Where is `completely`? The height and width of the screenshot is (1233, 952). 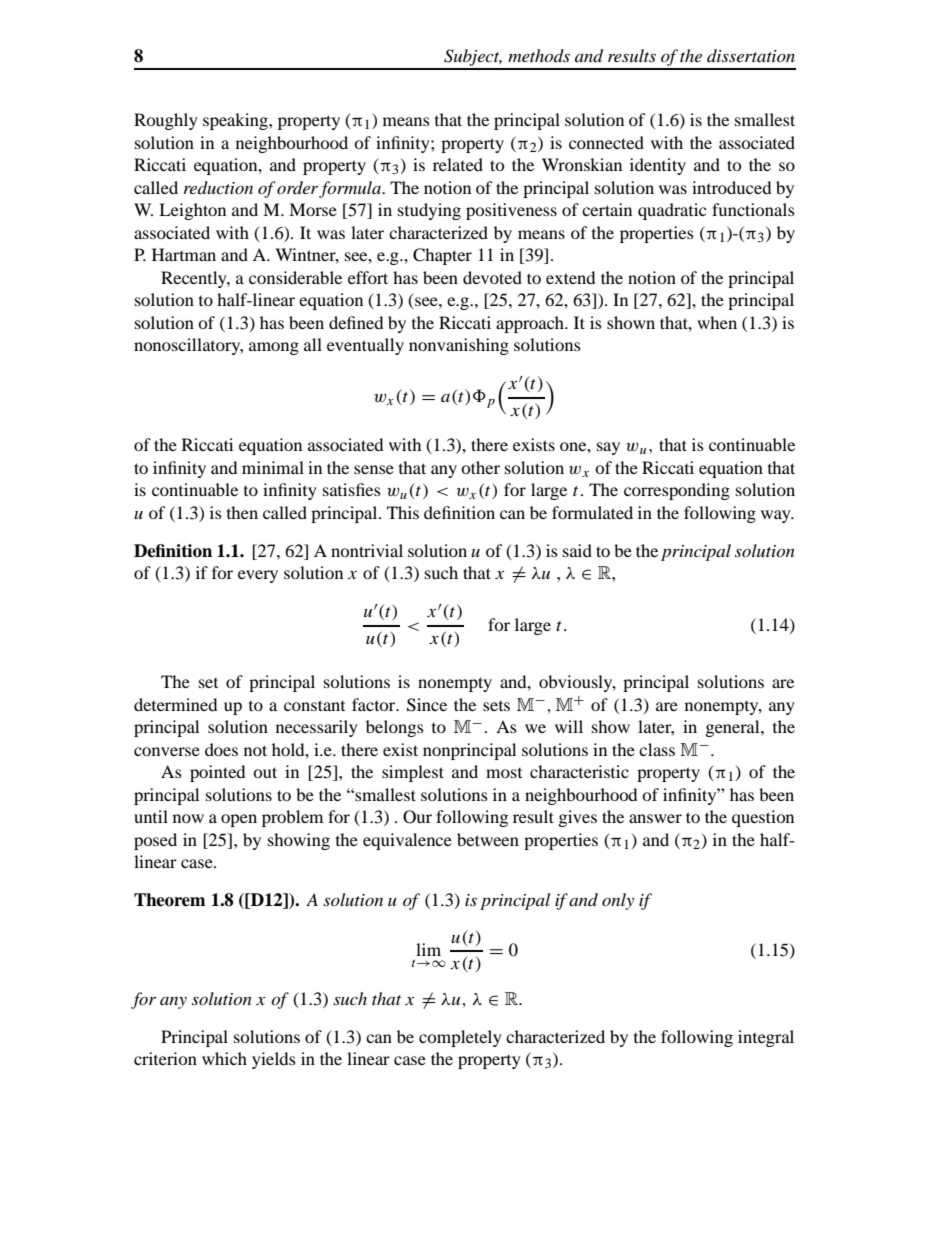
completely is located at coordinates (460, 1038).
